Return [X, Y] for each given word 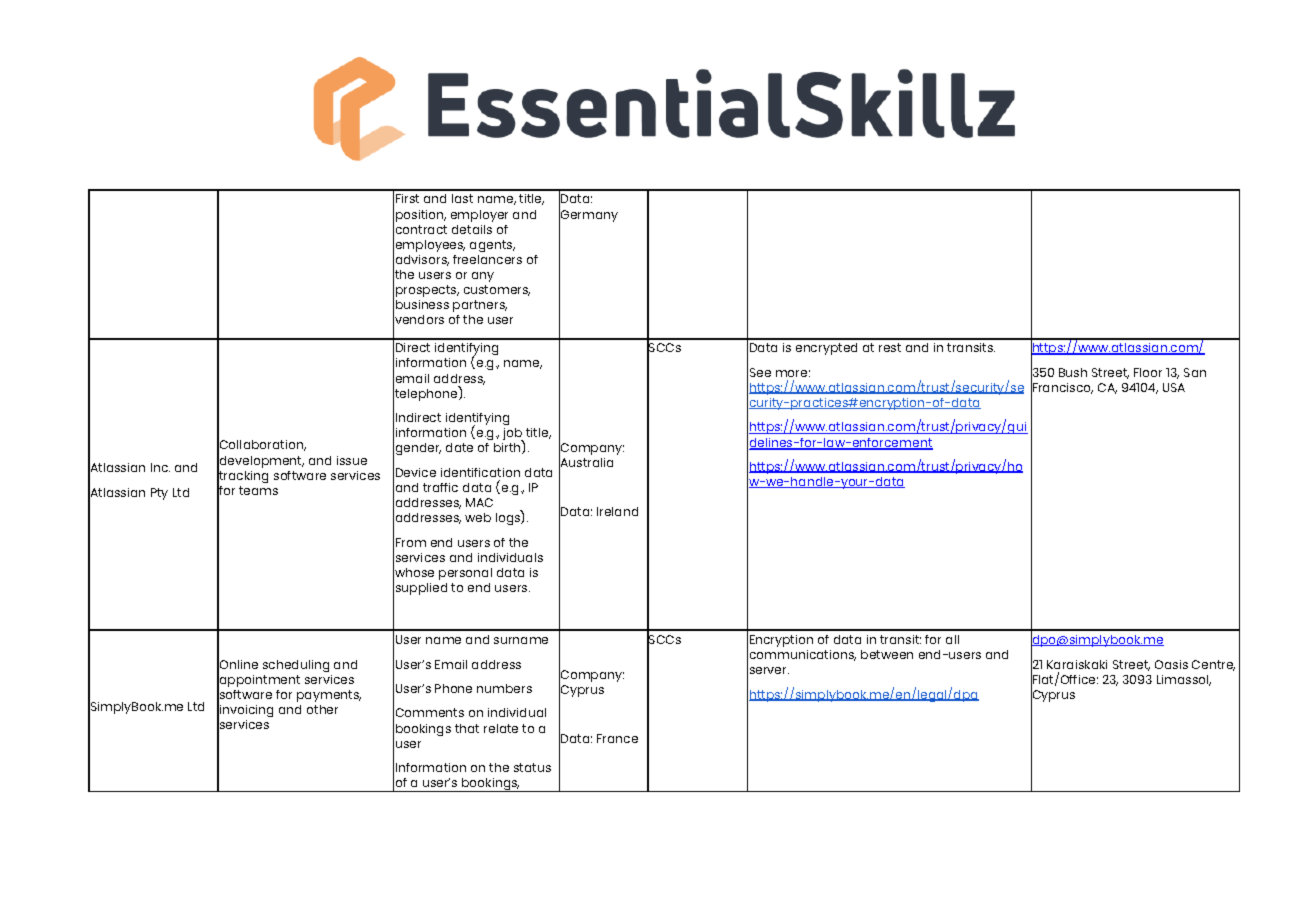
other [322, 709]
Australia [586, 463]
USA [1174, 387]
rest [890, 347]
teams [258, 490]
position [421, 216]
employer [479, 216]
